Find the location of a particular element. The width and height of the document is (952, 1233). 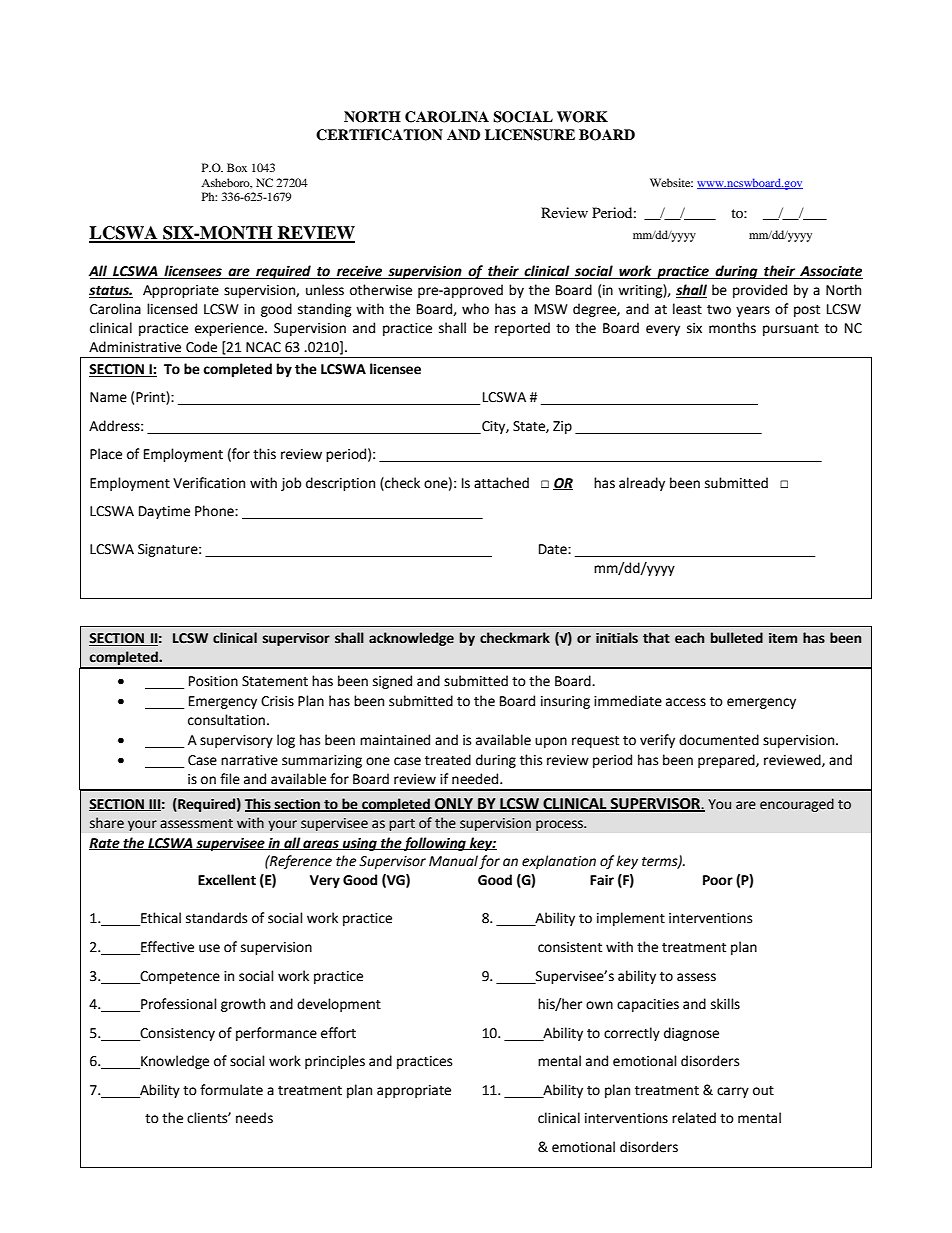

Manual is located at coordinates (453, 861).
